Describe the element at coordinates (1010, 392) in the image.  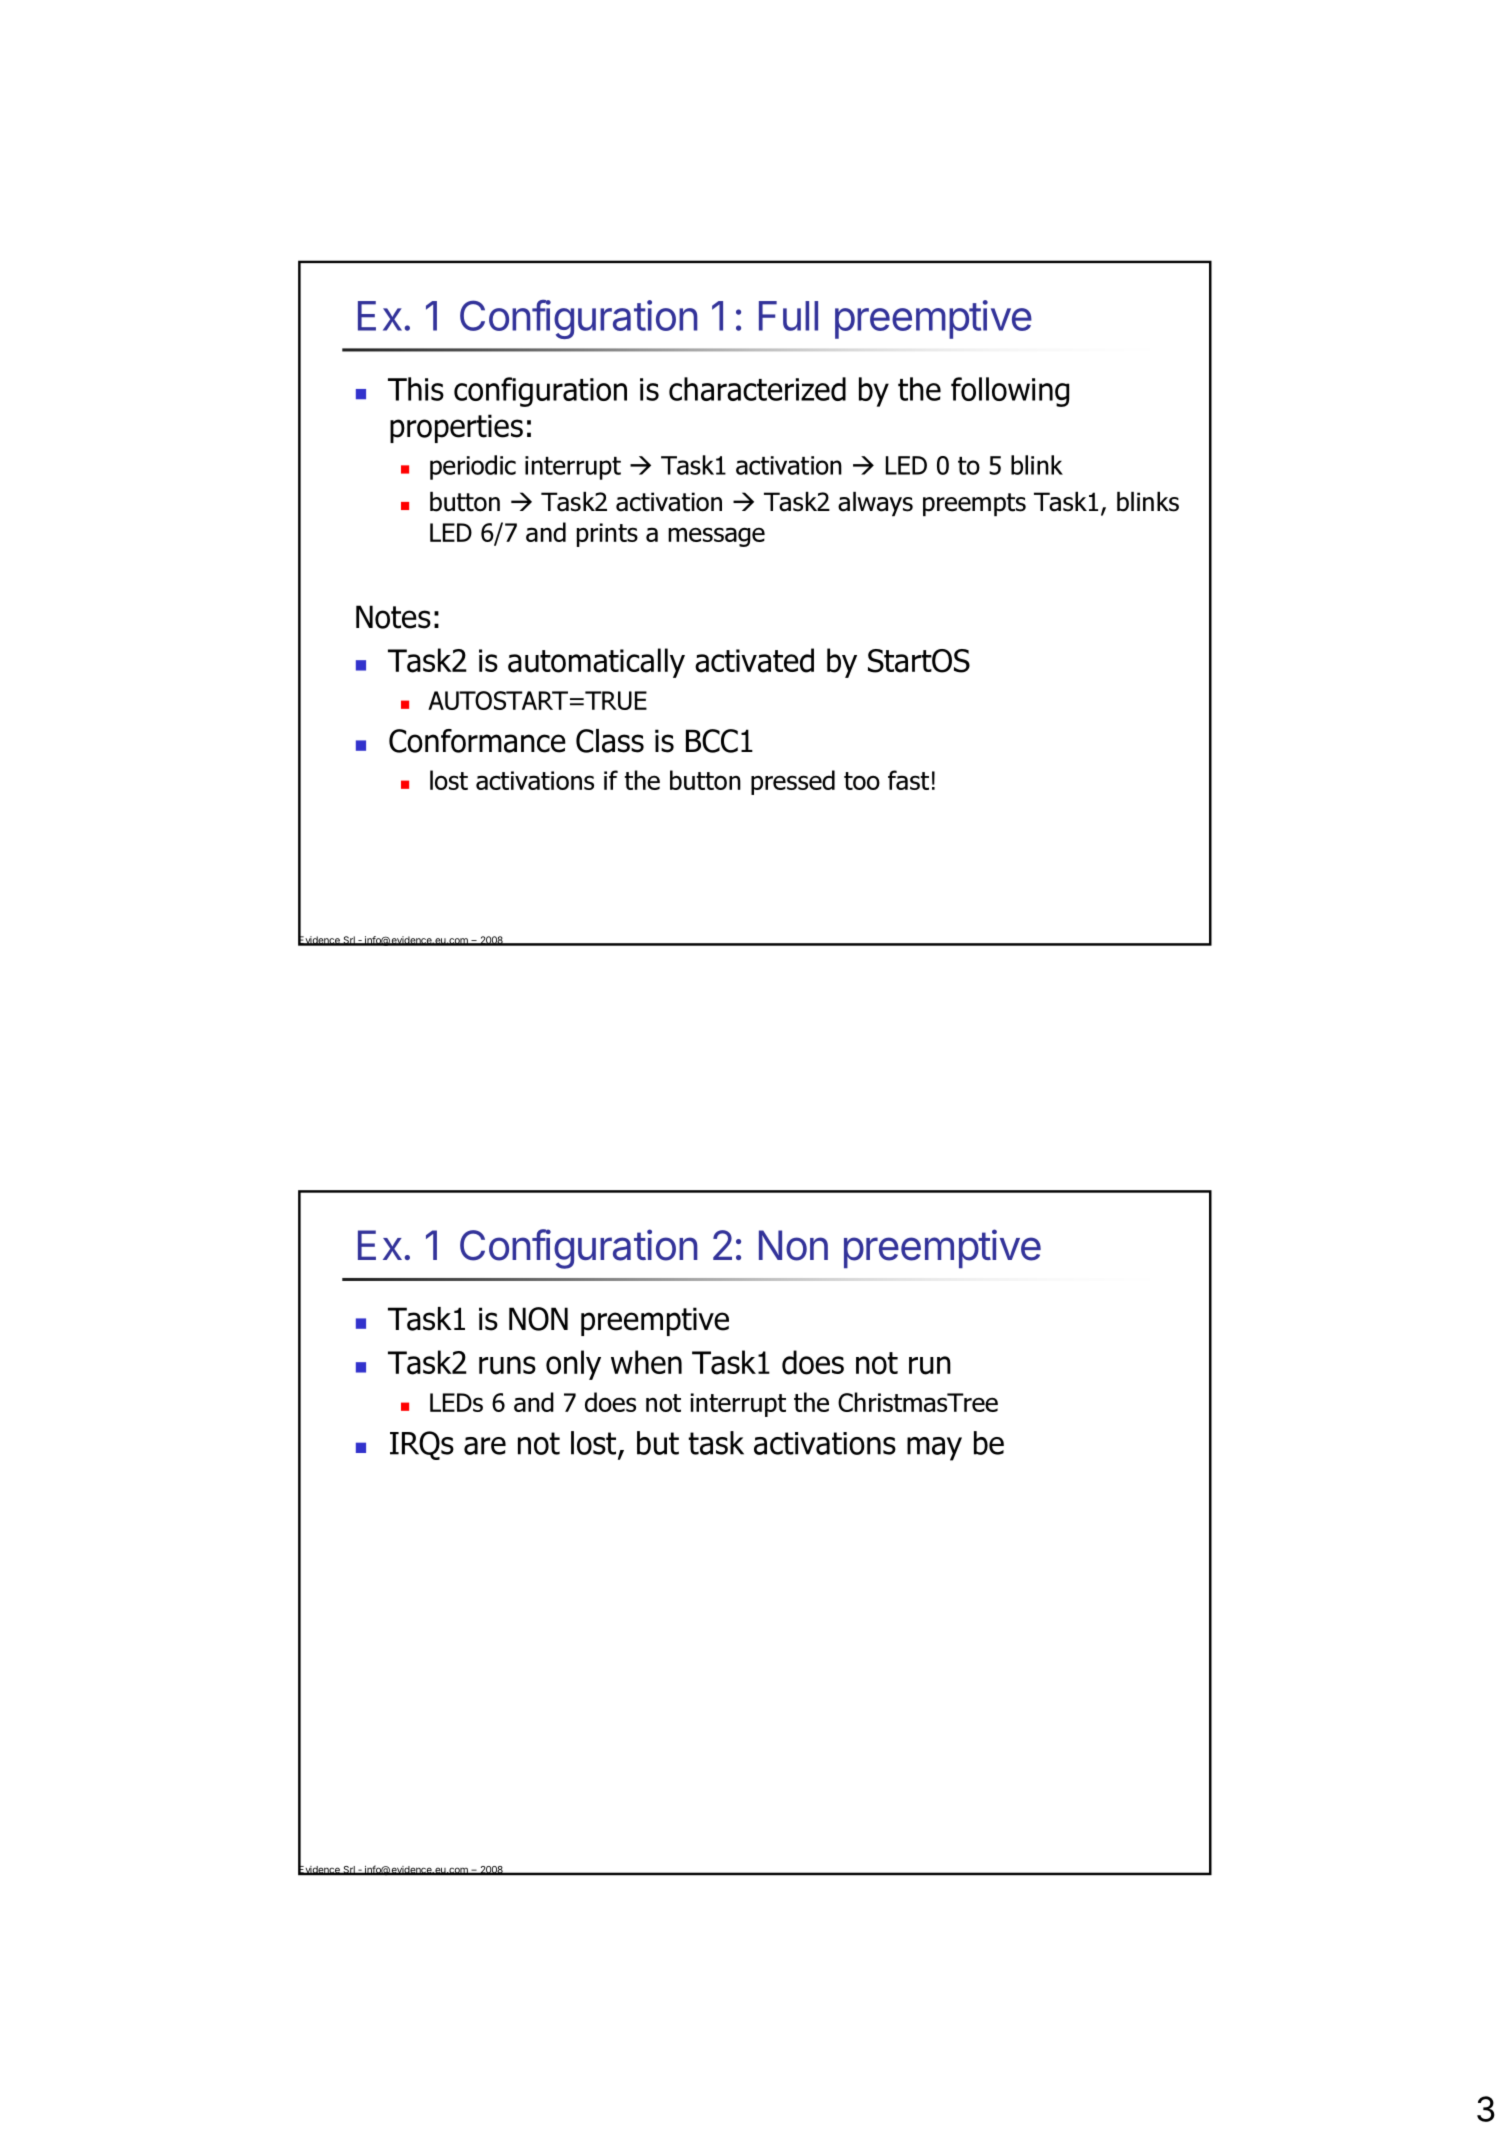
I see `following` at that location.
